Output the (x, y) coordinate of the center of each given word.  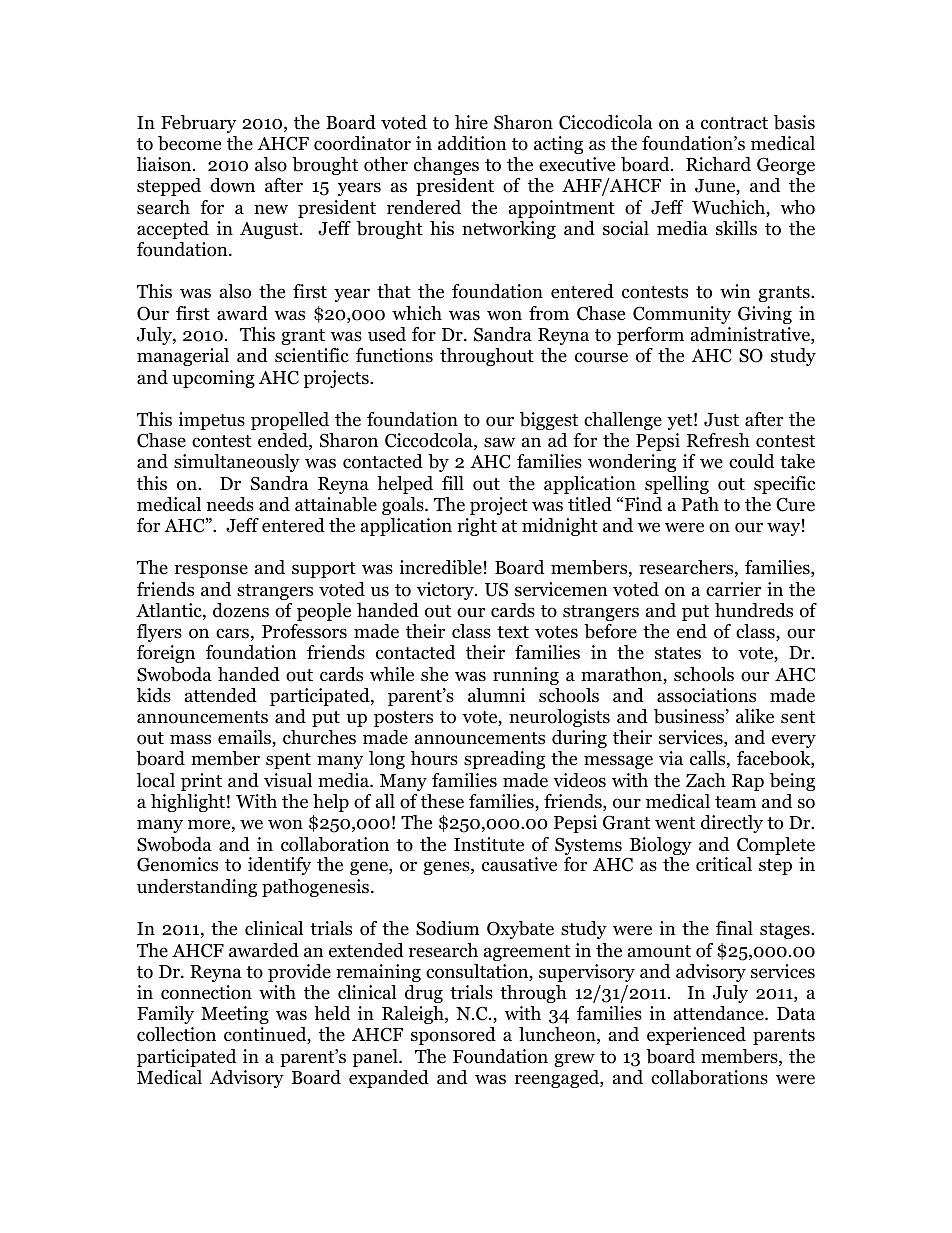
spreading (504, 760)
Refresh (718, 440)
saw (499, 442)
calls (709, 759)
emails (245, 738)
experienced (696, 1036)
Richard (718, 164)
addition (472, 143)
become (189, 143)
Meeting (235, 1015)
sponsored (453, 1036)
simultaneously (237, 463)
